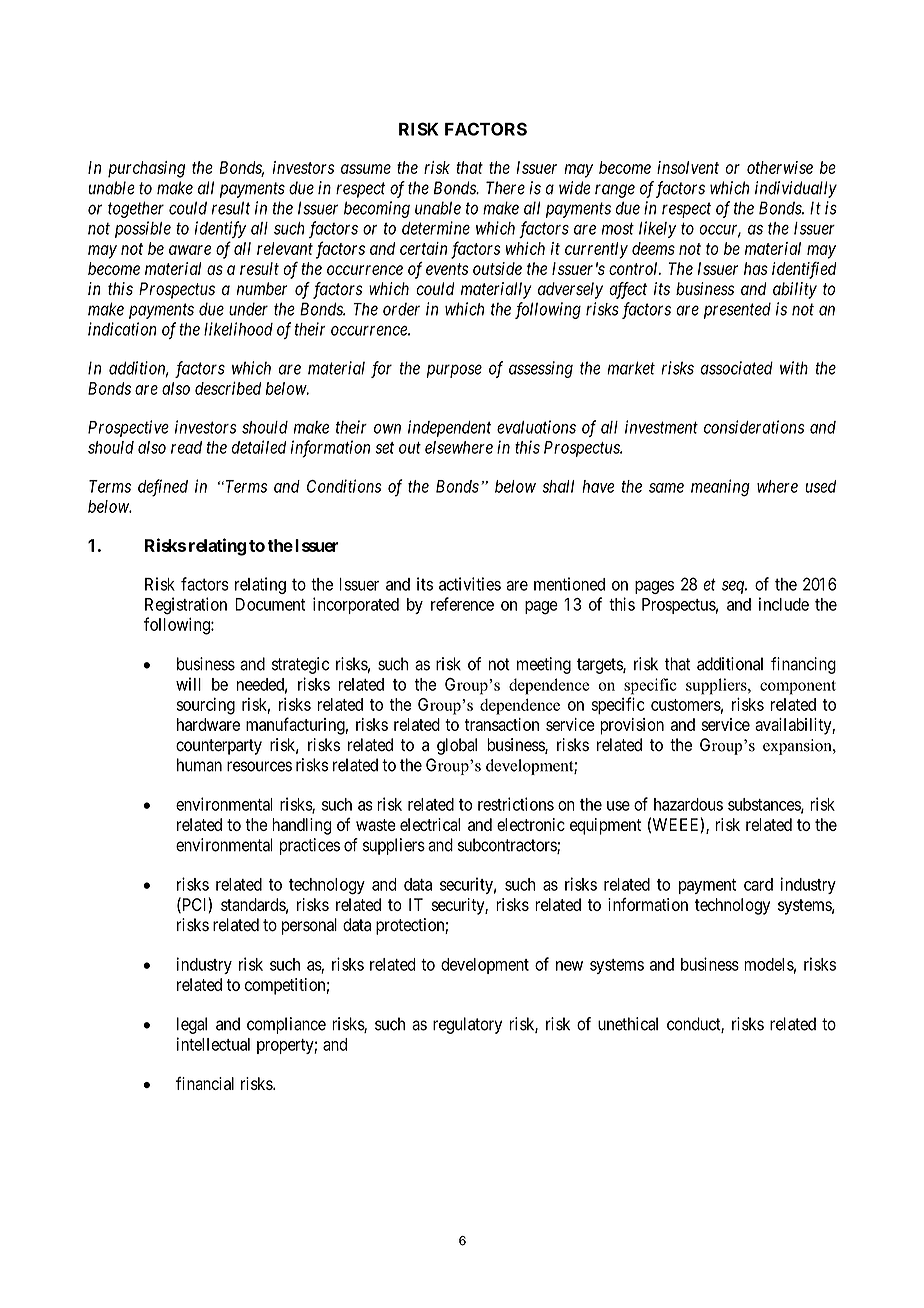 The height and width of the document is (1308, 924). Describe the element at coordinates (220, 229) in the document. I see `identify` at that location.
